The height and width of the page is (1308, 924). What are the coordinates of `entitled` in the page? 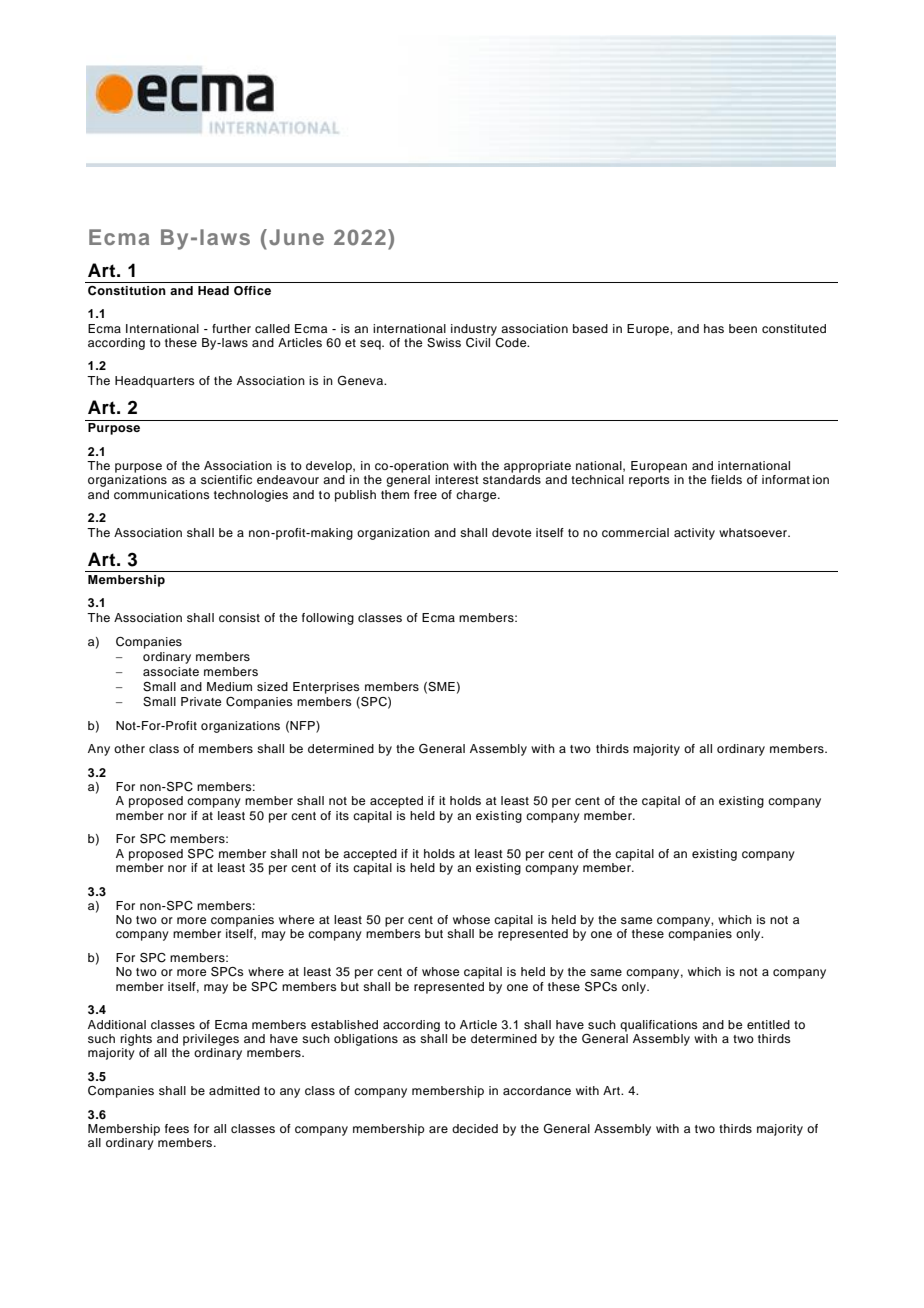 It's located at (768, 1024).
